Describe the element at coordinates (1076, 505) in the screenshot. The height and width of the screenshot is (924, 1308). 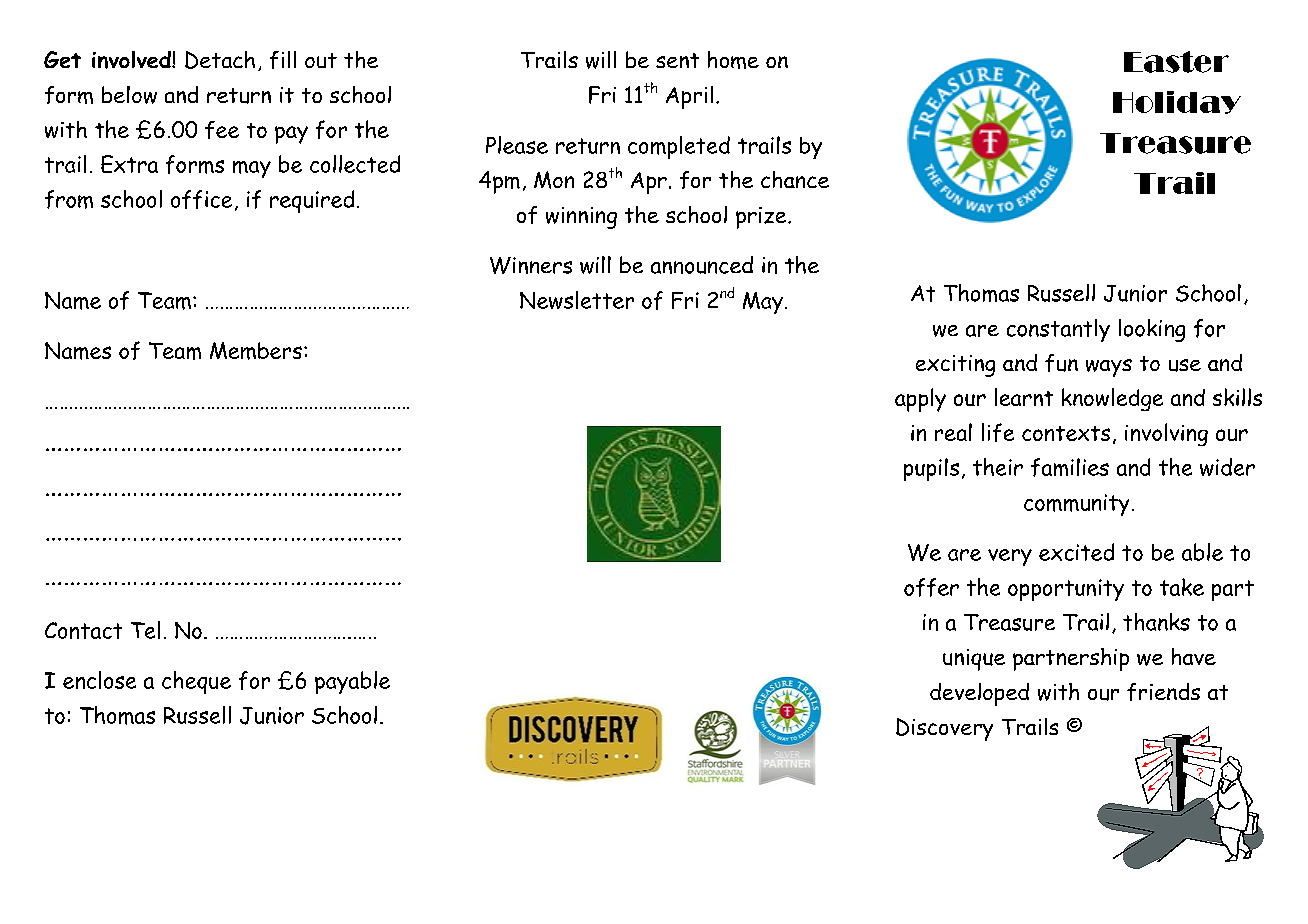
I see `community` at that location.
